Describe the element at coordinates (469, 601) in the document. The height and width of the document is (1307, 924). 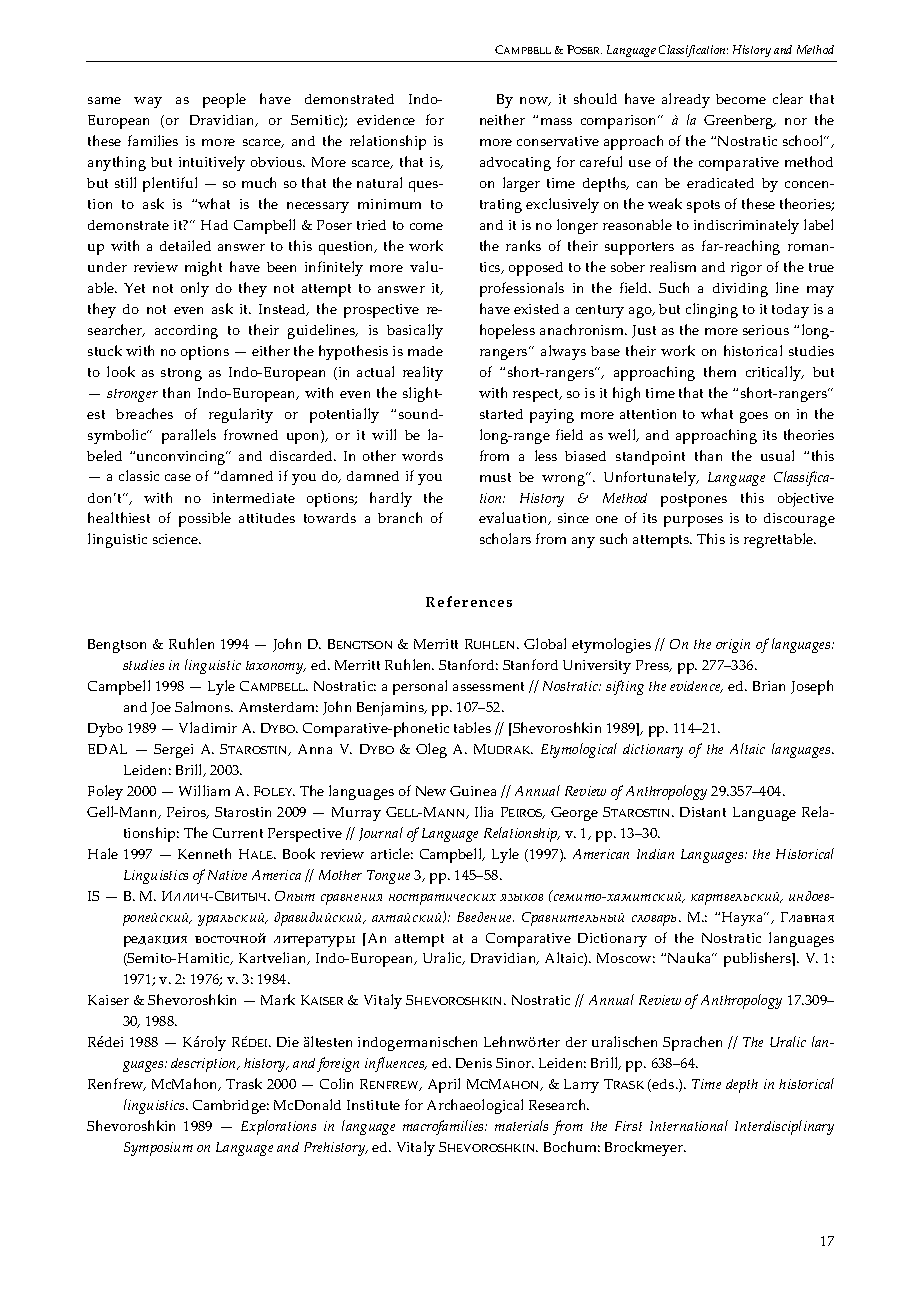
I see `References` at that location.
